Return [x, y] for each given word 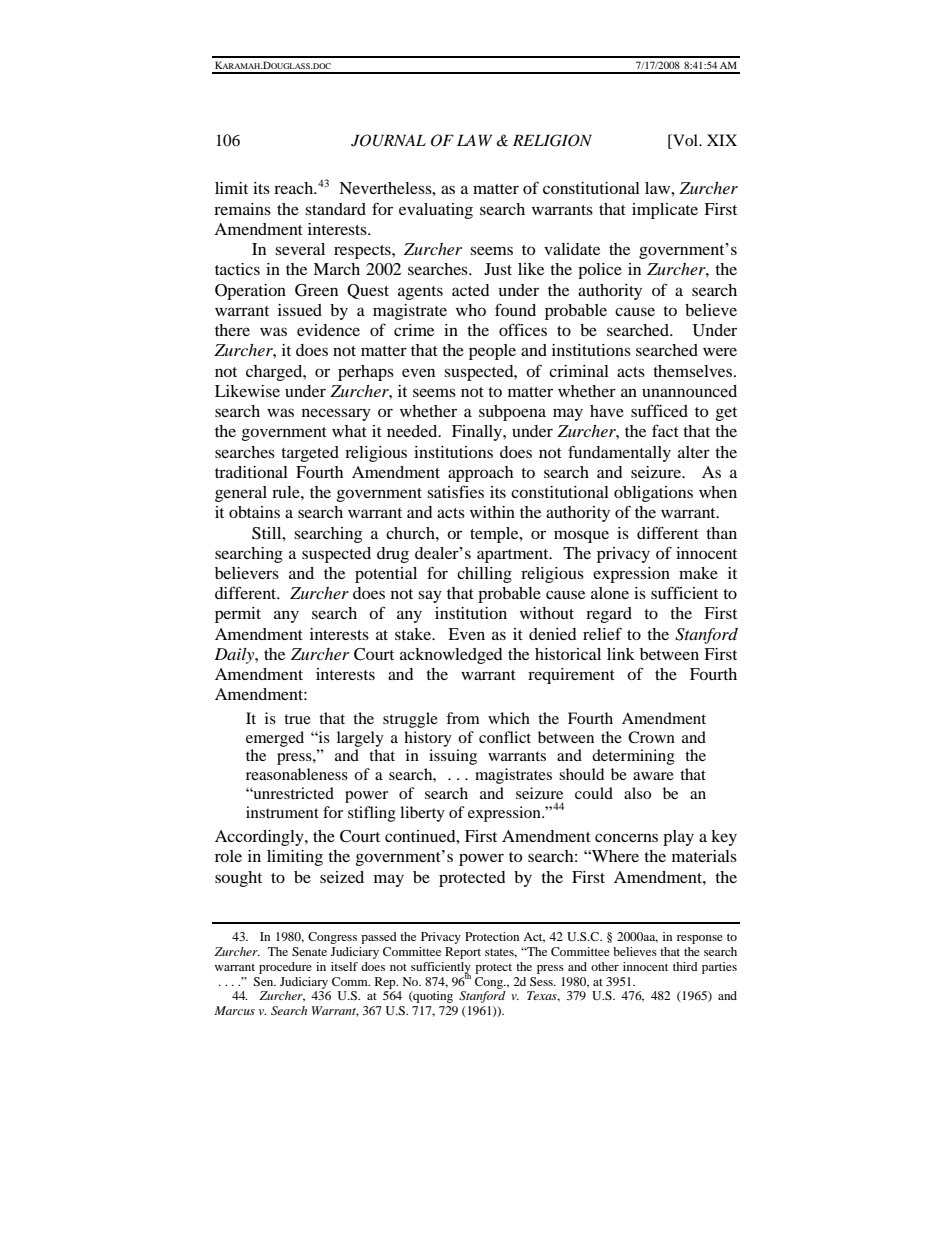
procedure [285, 968]
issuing [453, 757]
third [685, 966]
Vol [685, 141]
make [698, 573]
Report [463, 953]
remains [242, 209]
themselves [694, 371]
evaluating [436, 211]
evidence [328, 330]
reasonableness [297, 774]
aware [653, 776]
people [492, 352]
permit [238, 615]
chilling [484, 575]
